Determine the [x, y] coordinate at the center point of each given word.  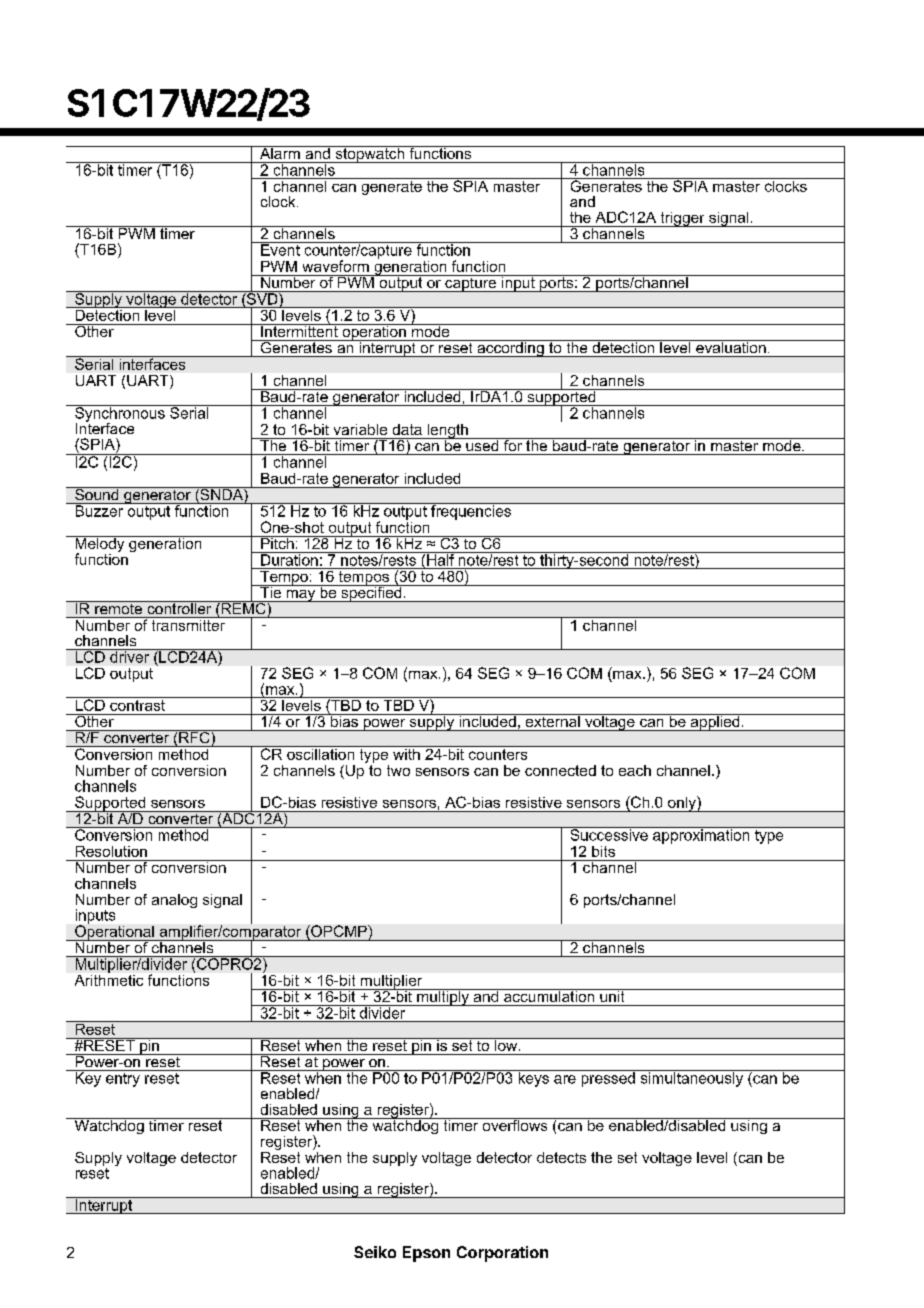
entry [123, 1078]
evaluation [731, 346]
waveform [336, 266]
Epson [426, 1254]
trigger [682, 219]
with [406, 753]
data [407, 429]
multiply [443, 997]
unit [612, 995]
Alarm [279, 152]
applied [715, 722]
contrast [138, 704]
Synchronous [120, 414]
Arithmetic [109, 979]
